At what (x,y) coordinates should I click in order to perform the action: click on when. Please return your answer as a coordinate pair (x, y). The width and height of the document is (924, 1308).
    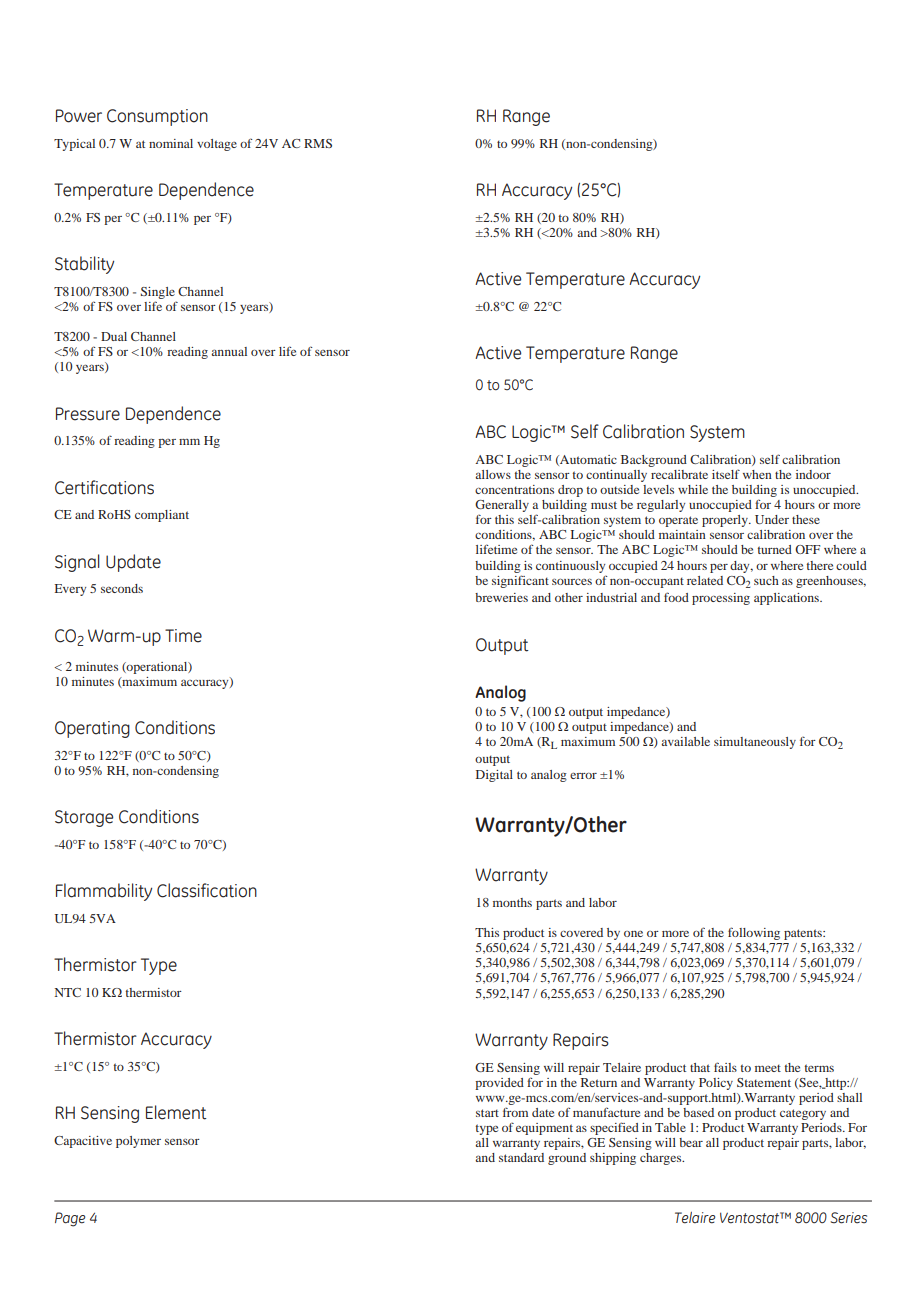
    Looking at the image, I should click on (757, 474).
